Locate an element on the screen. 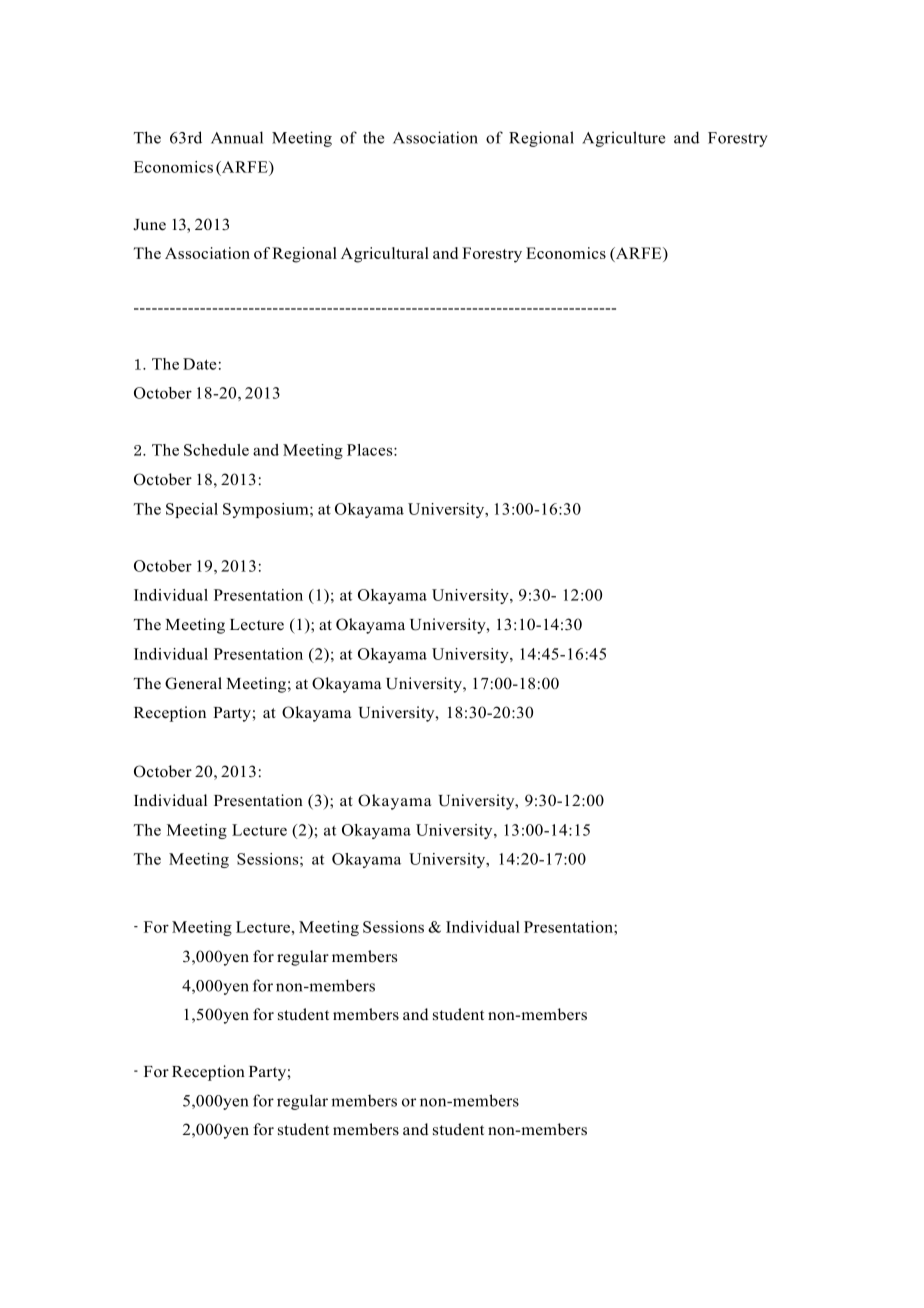  Places is located at coordinates (371, 450).
